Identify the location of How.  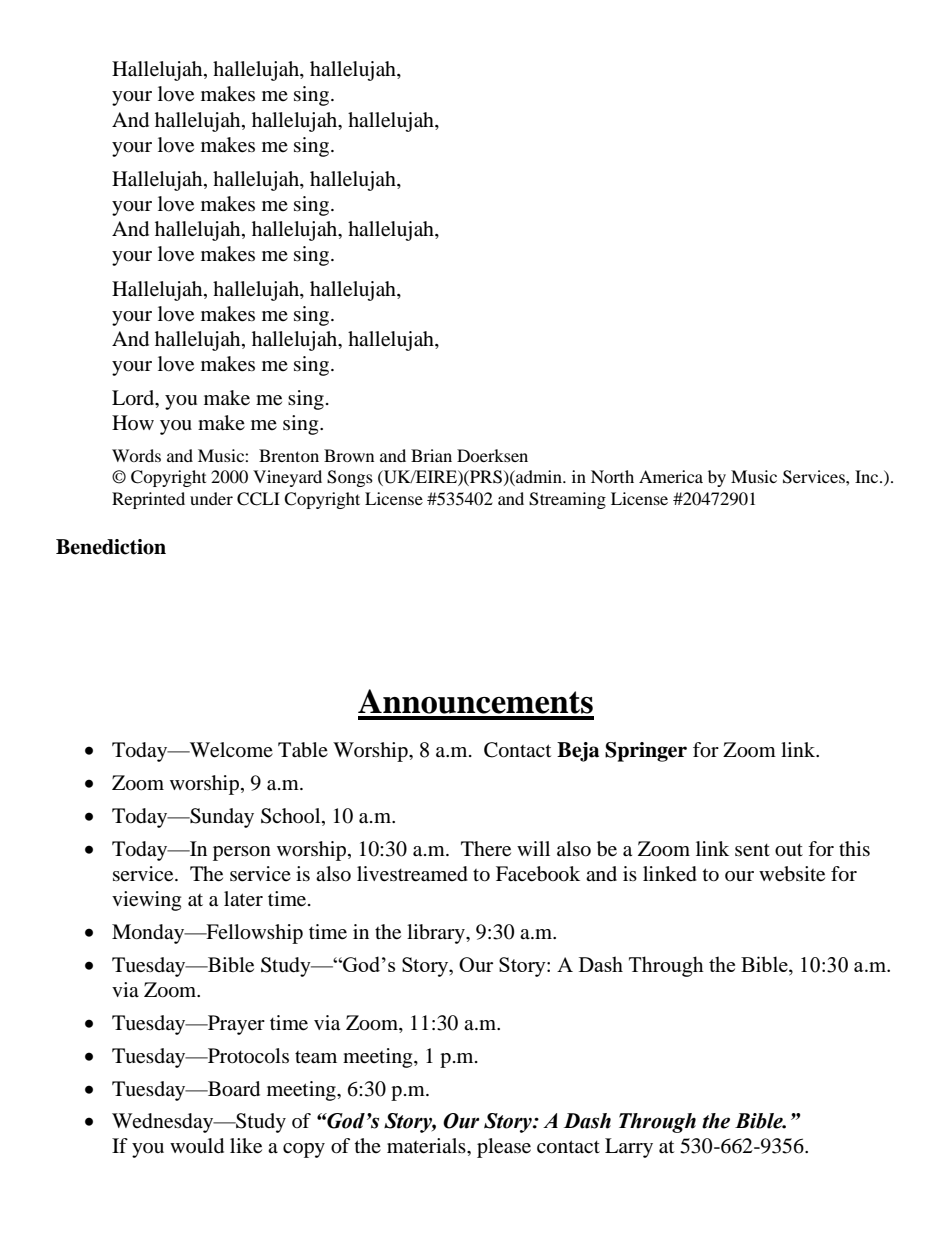
(133, 422).
